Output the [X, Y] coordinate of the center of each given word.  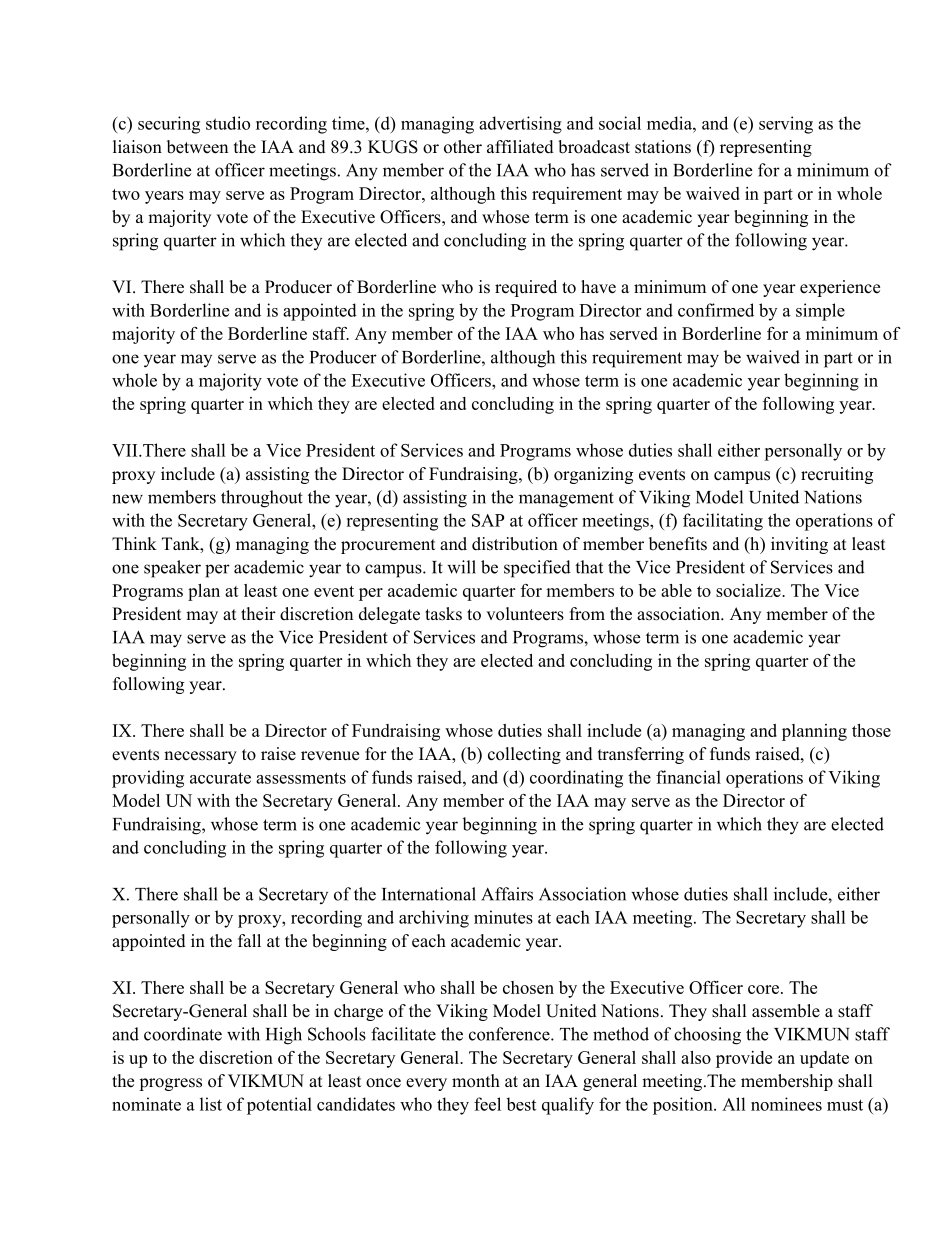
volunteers [525, 614]
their [258, 614]
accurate [220, 778]
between [197, 147]
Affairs [507, 894]
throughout [262, 499]
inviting [799, 545]
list [211, 1104]
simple [820, 312]
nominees [786, 1104]
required [526, 288]
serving [786, 125]
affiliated [520, 147]
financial [688, 777]
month [476, 1081]
